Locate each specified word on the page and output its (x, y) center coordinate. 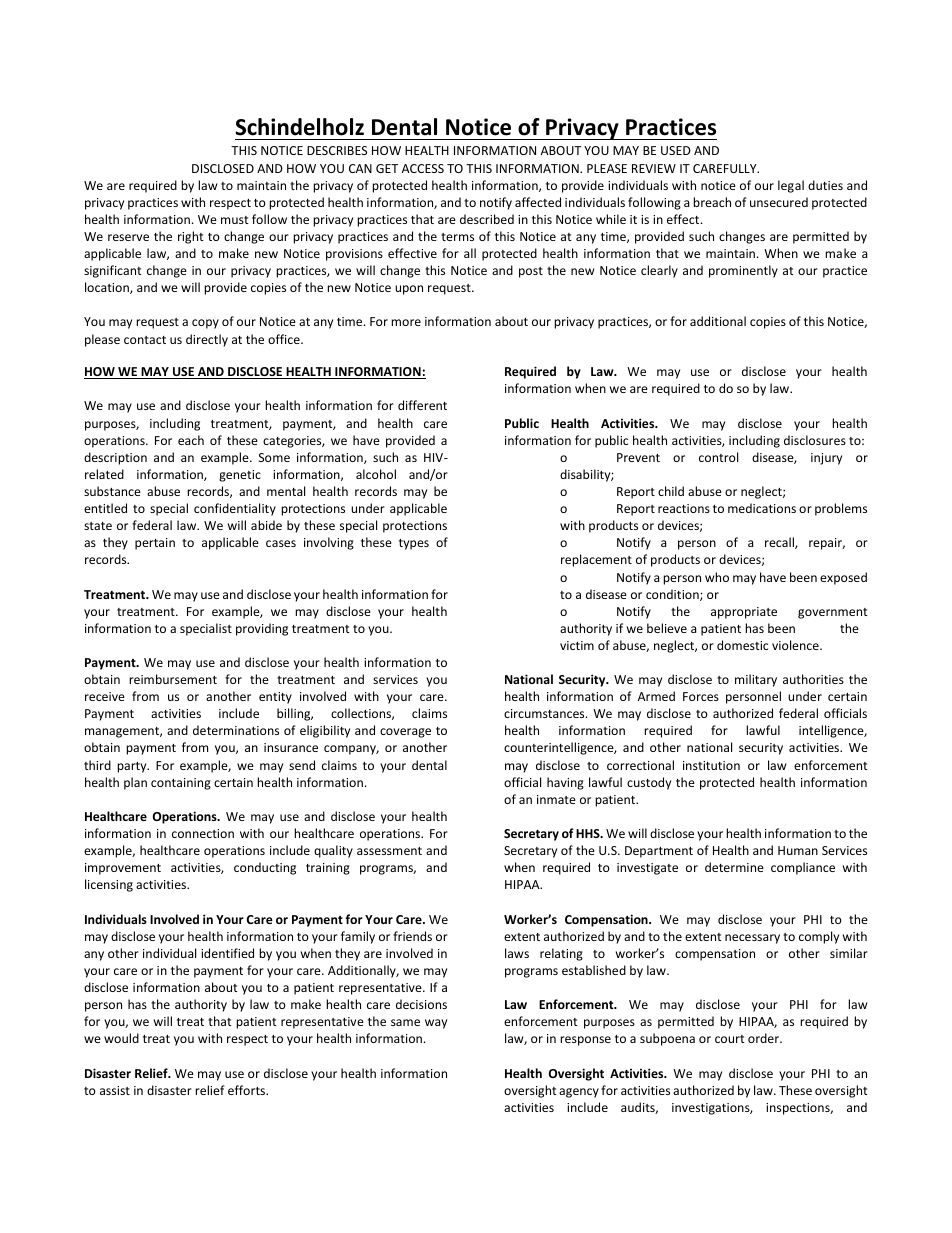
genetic (240, 476)
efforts (248, 1090)
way (436, 1024)
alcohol (376, 474)
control (718, 457)
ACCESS (423, 168)
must (235, 220)
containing (181, 784)
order (764, 1038)
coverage (405, 733)
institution (711, 765)
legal (791, 186)
